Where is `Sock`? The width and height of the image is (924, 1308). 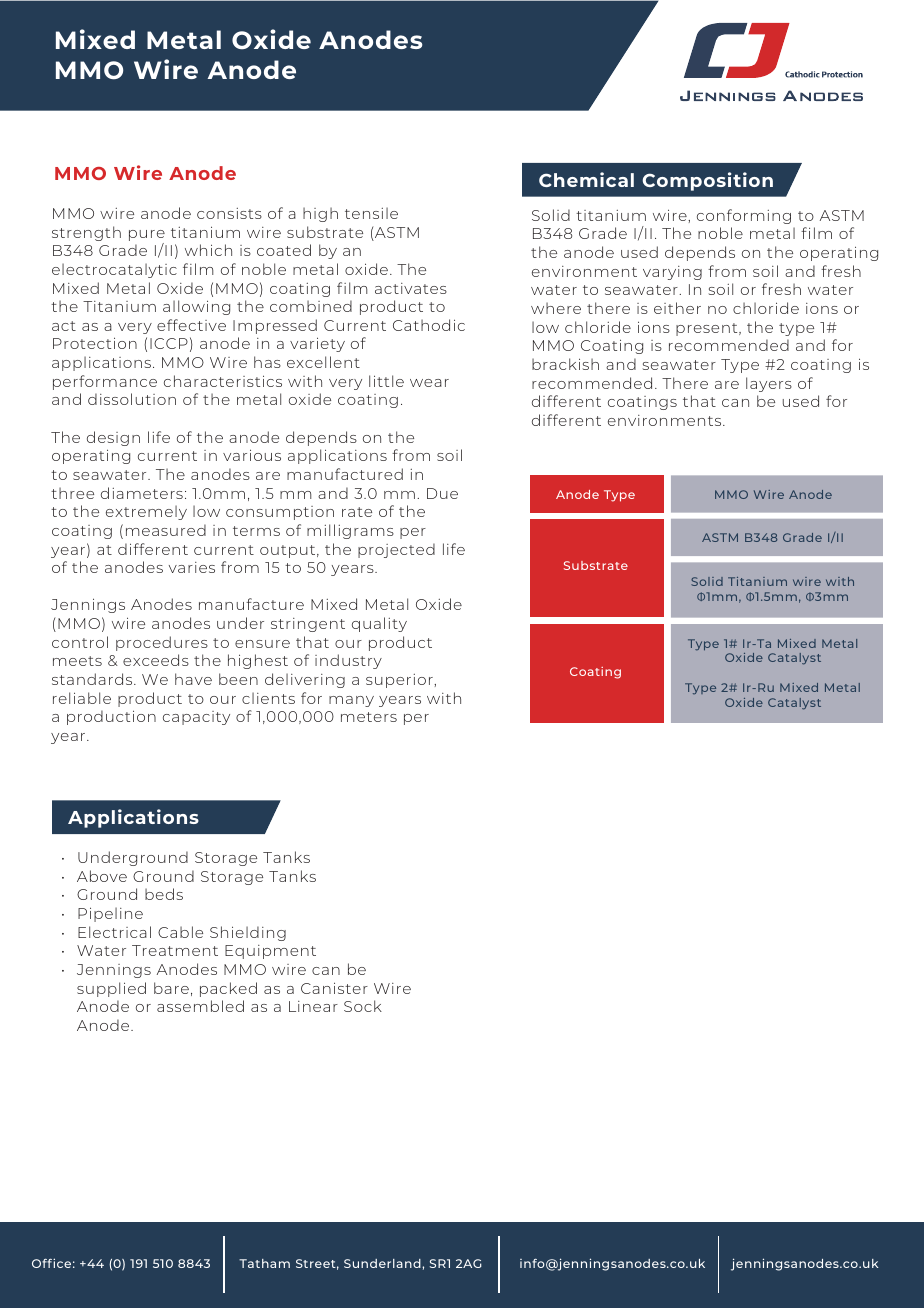
Sock is located at coordinates (363, 1006).
